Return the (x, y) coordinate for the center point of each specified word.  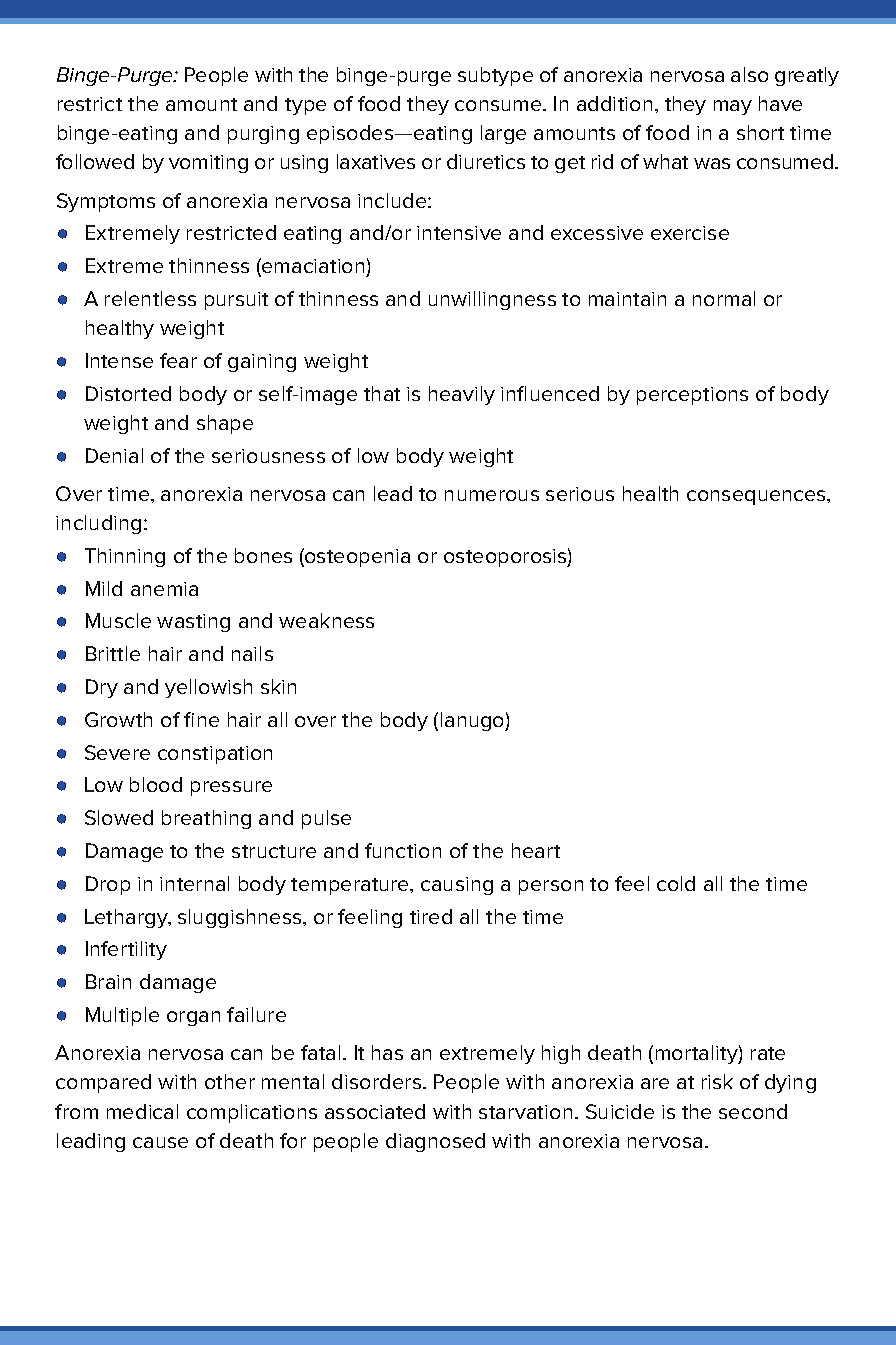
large (503, 134)
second (753, 1111)
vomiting (208, 164)
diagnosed (435, 1142)
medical (142, 1111)
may (733, 107)
